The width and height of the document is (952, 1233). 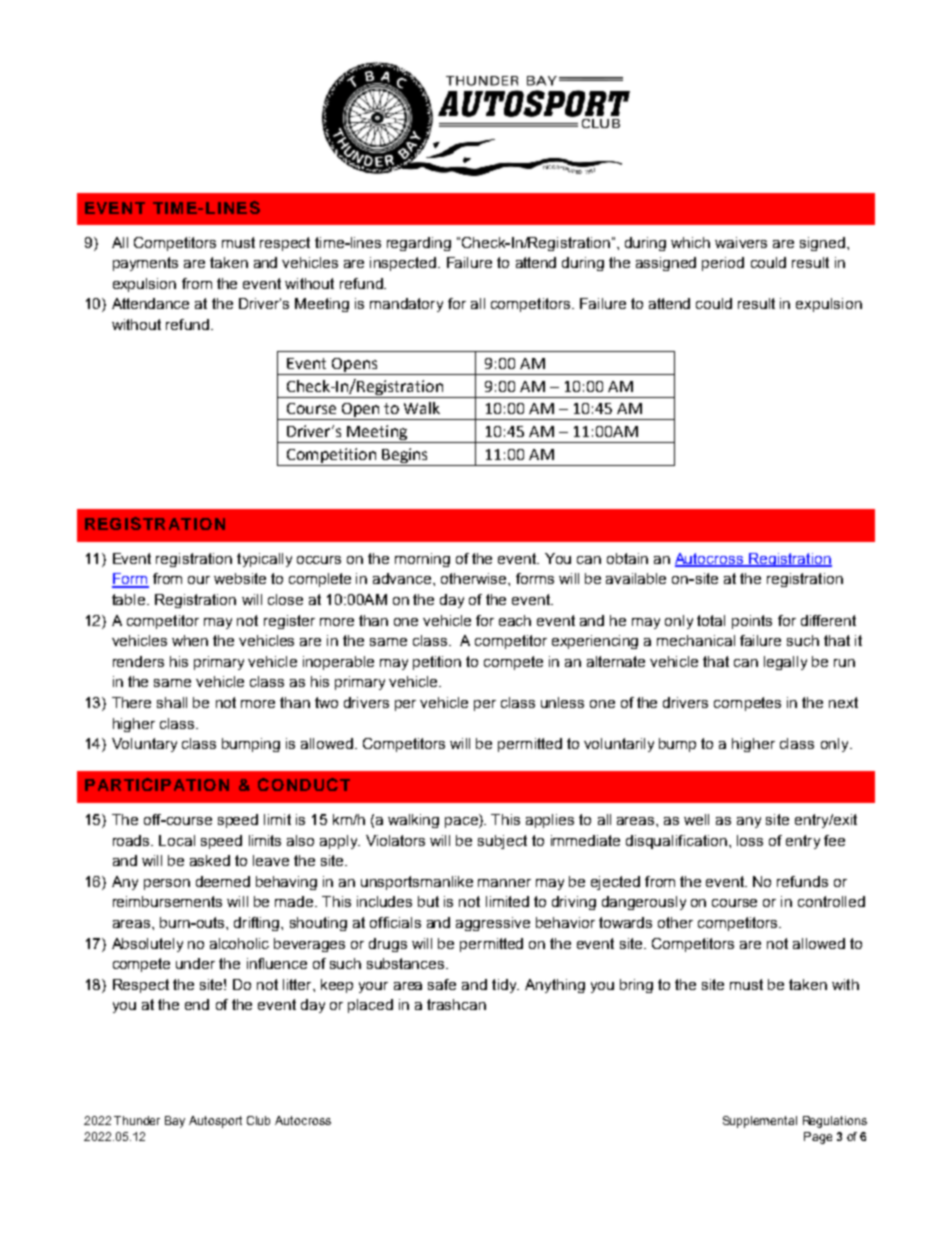 I want to click on Bay, so click(x=175, y=1122).
